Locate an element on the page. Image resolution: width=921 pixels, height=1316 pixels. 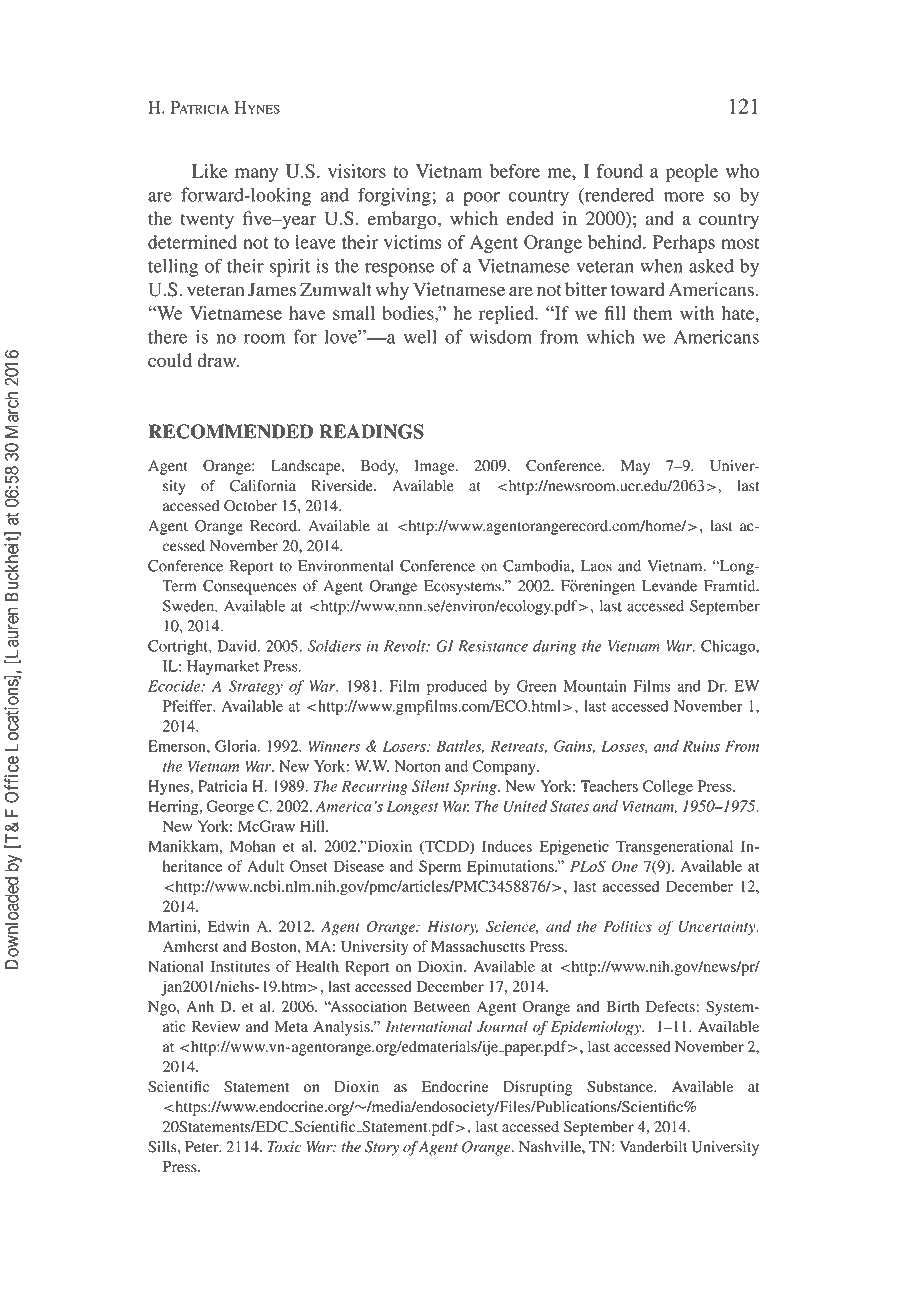
more is located at coordinates (684, 197).
